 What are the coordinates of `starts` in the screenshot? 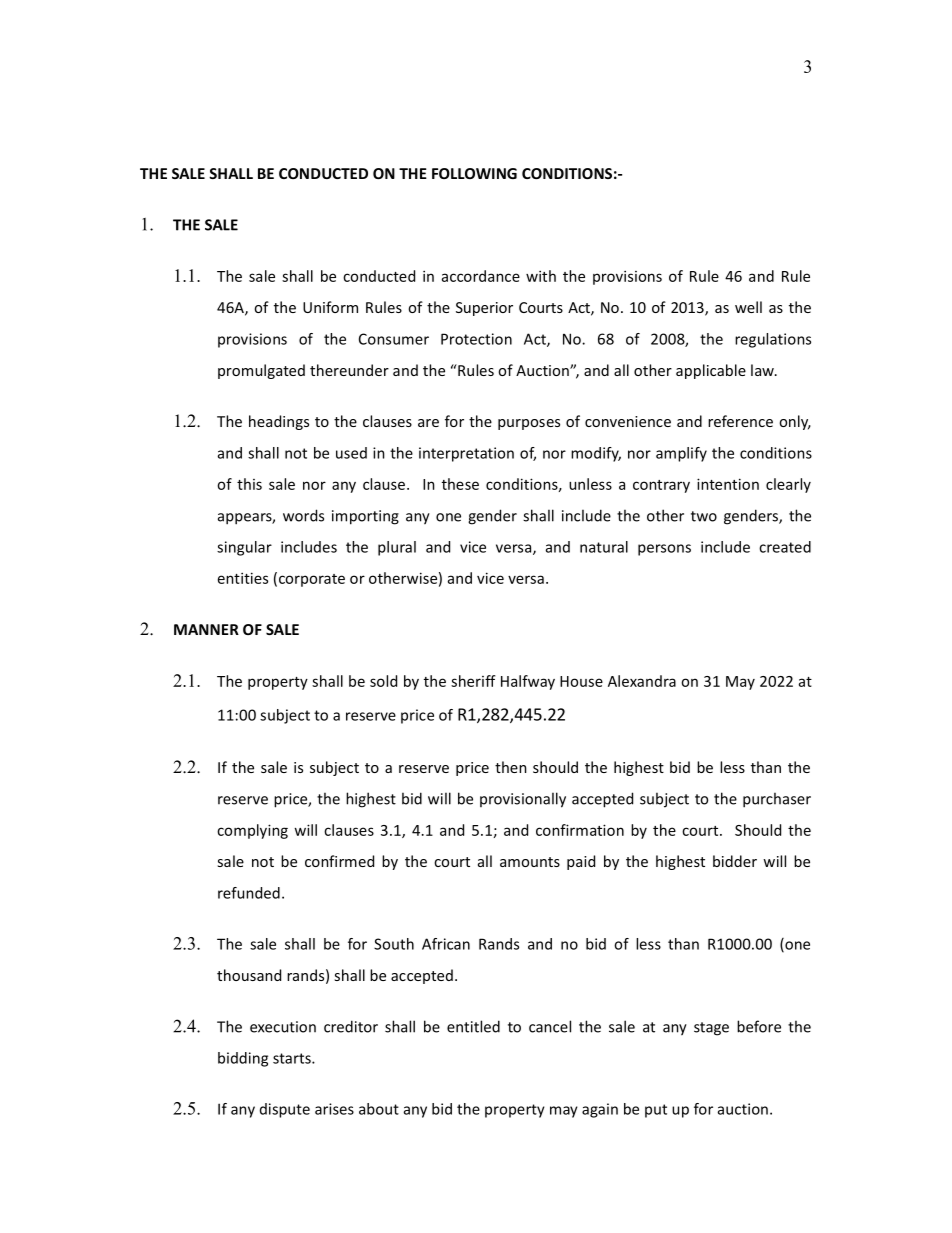 It's located at (293, 1058).
